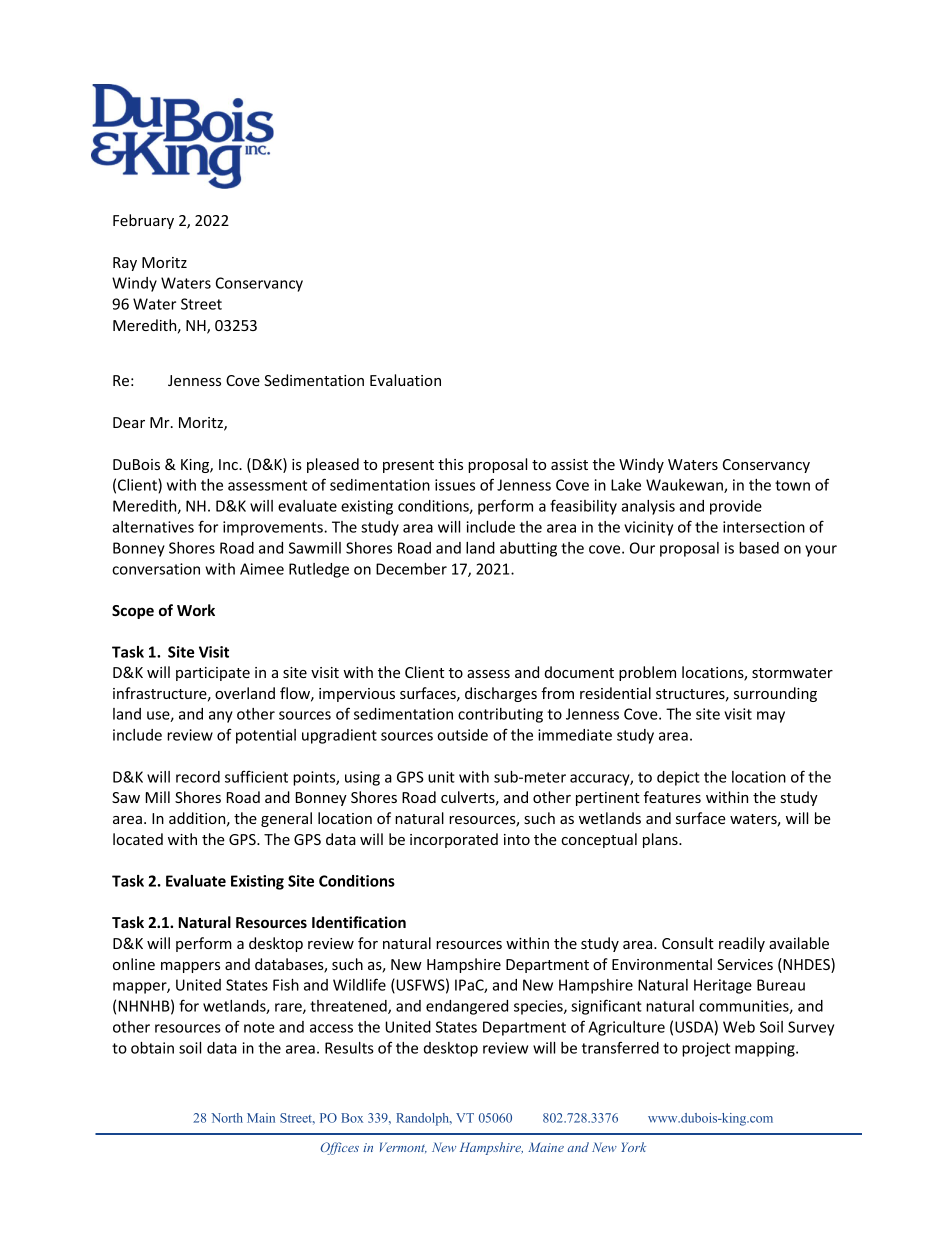 Image resolution: width=952 pixels, height=1233 pixels. What do you see at coordinates (792, 485) in the document?
I see `town` at bounding box center [792, 485].
